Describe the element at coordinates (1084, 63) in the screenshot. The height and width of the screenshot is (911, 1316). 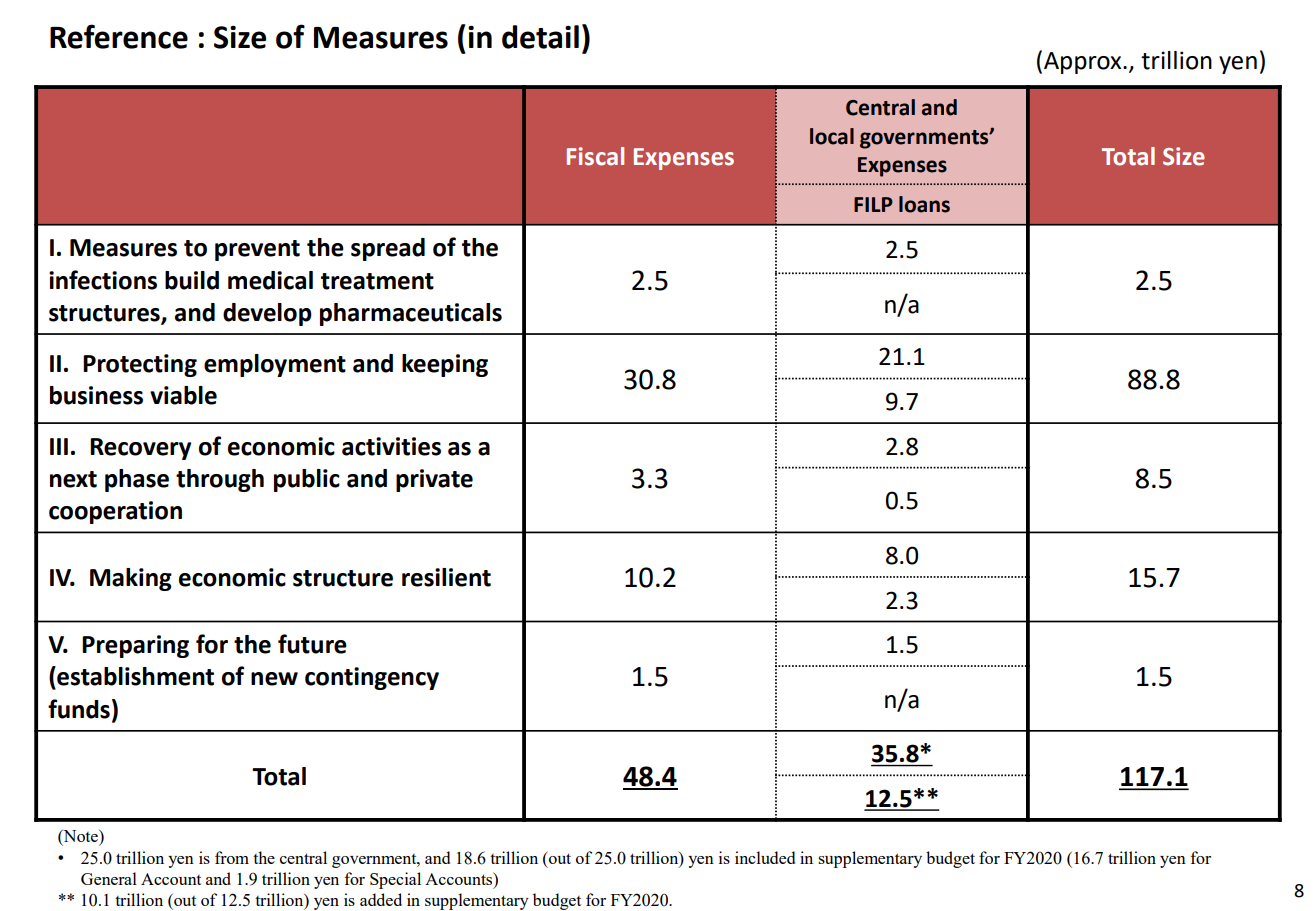
I see `Approx` at that location.
